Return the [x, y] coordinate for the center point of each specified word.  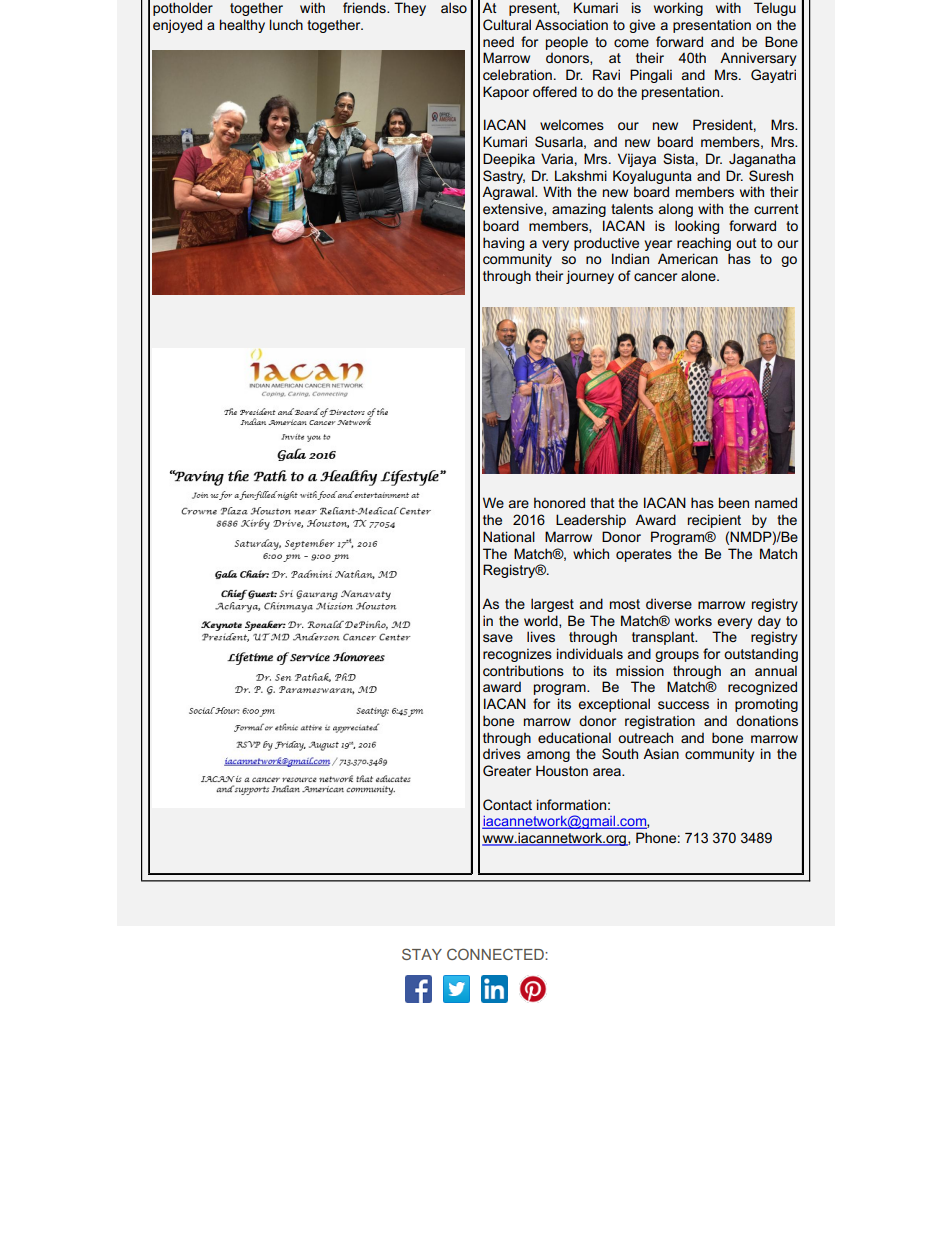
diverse [669, 603]
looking [697, 227]
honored [559, 502]
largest [552, 605]
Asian [661, 753]
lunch [286, 24]
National [509, 536]
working [678, 9]
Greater [507, 770]
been [734, 502]
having [503, 244]
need [498, 42]
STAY [422, 954]
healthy [242, 26]
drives [502, 753]
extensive [514, 209]
